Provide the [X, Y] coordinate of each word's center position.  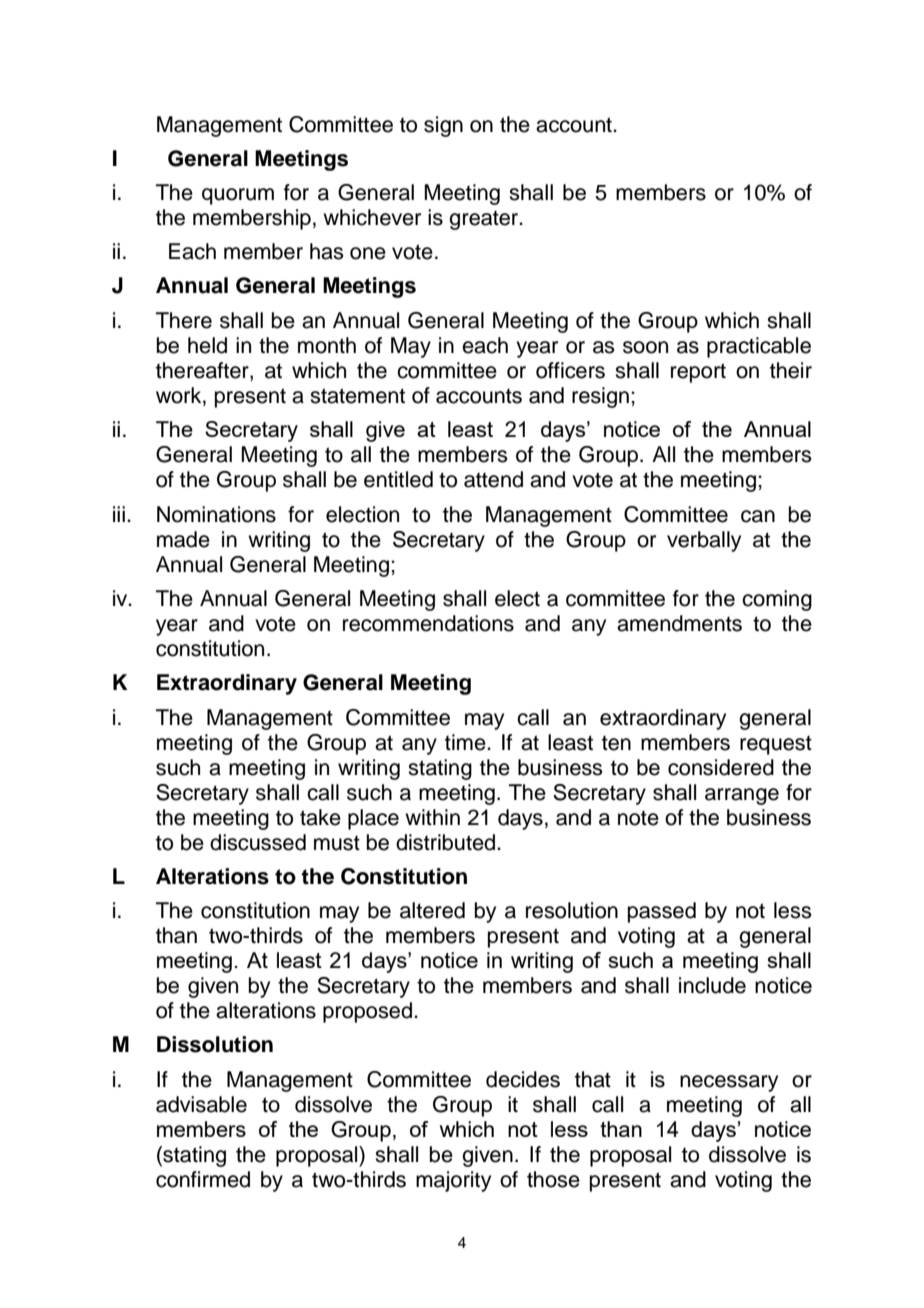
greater [485, 220]
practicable [759, 347]
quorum [238, 196]
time [466, 742]
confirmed [203, 1179]
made [183, 539]
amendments [679, 623]
